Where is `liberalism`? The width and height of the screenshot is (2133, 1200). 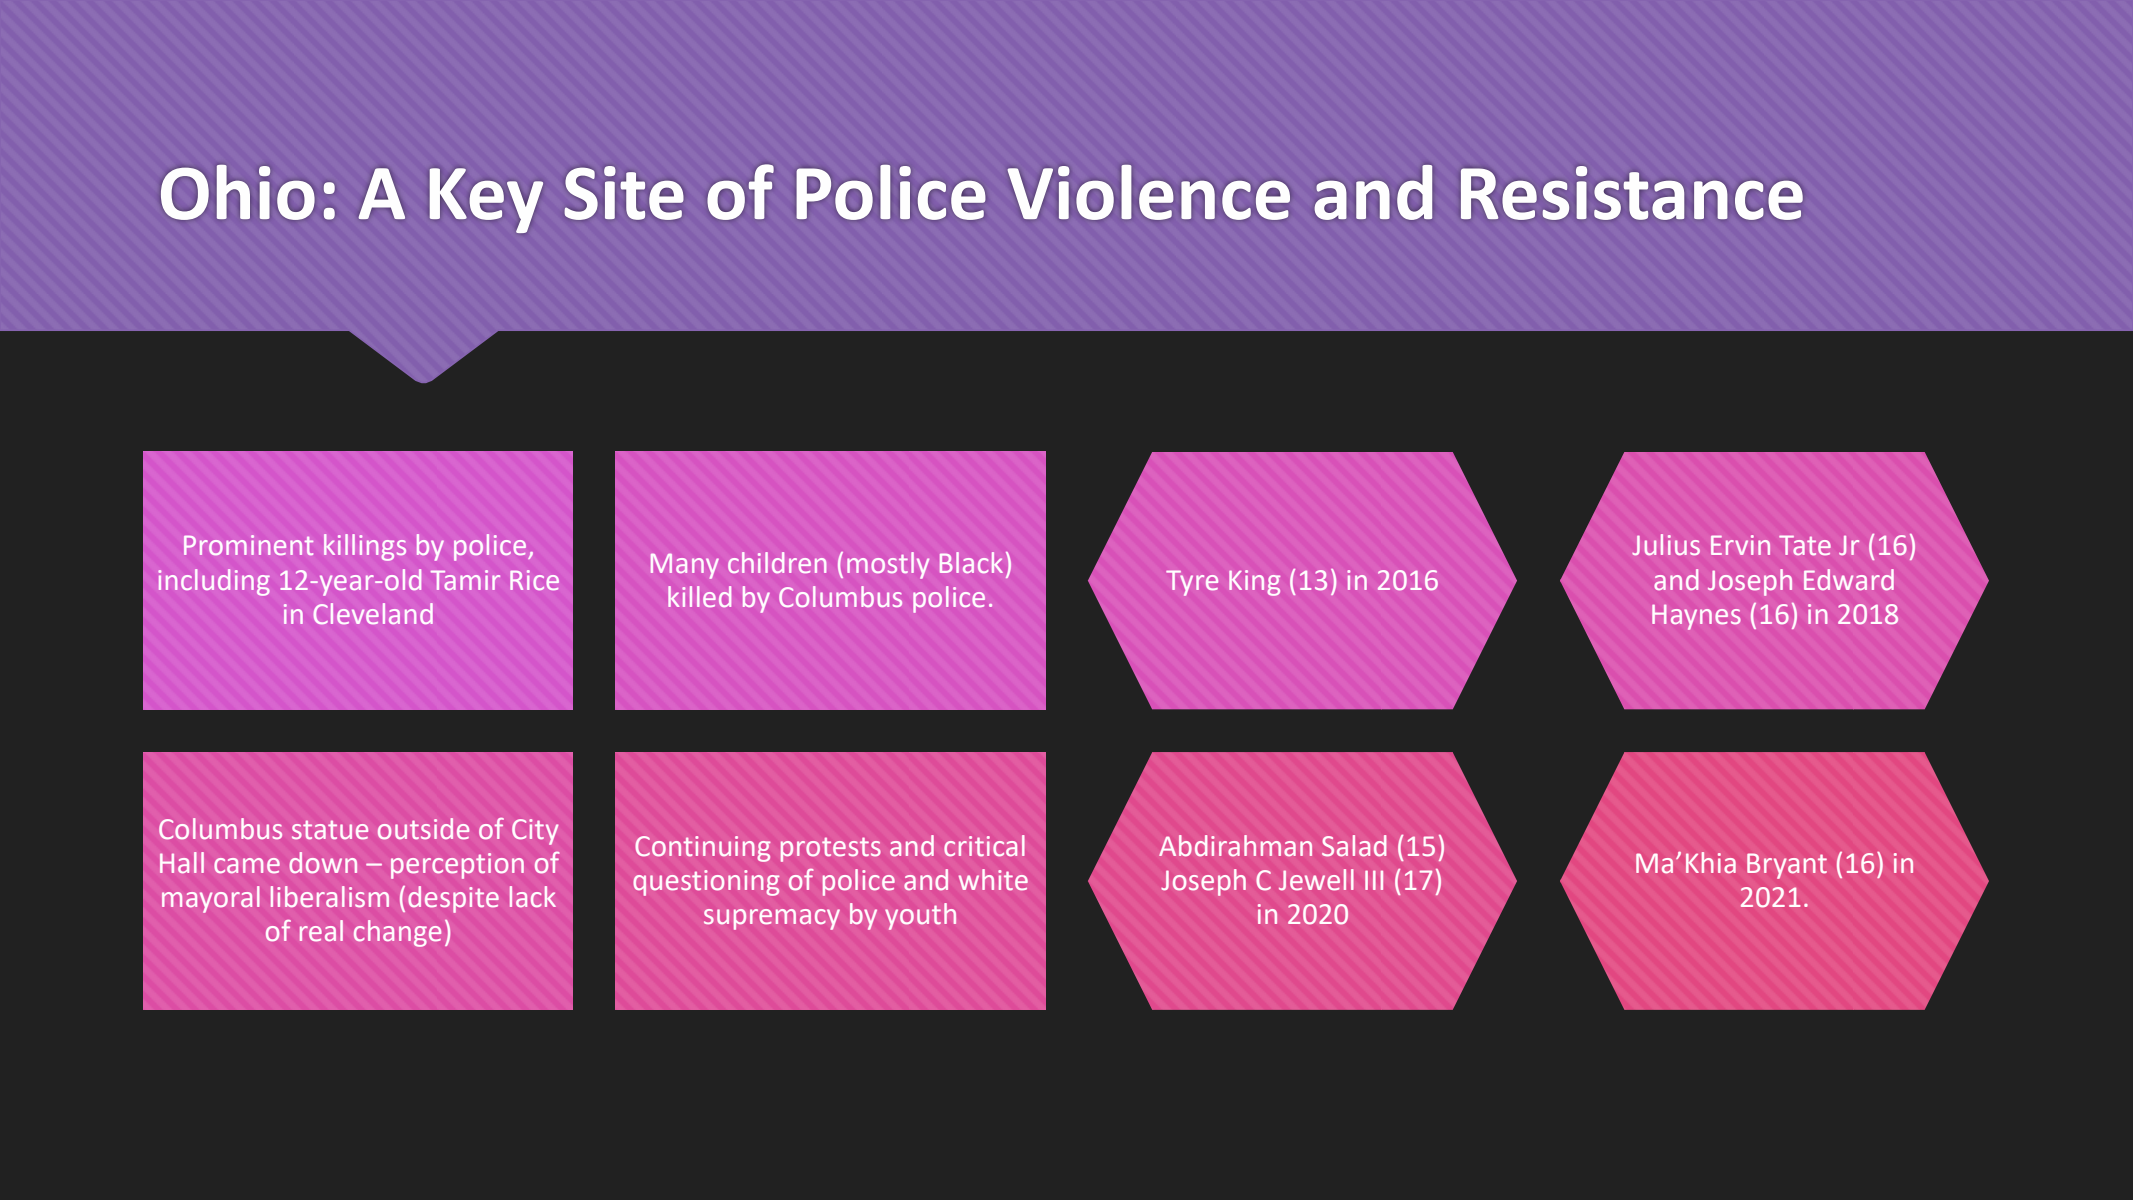
liberalism is located at coordinates (330, 897).
